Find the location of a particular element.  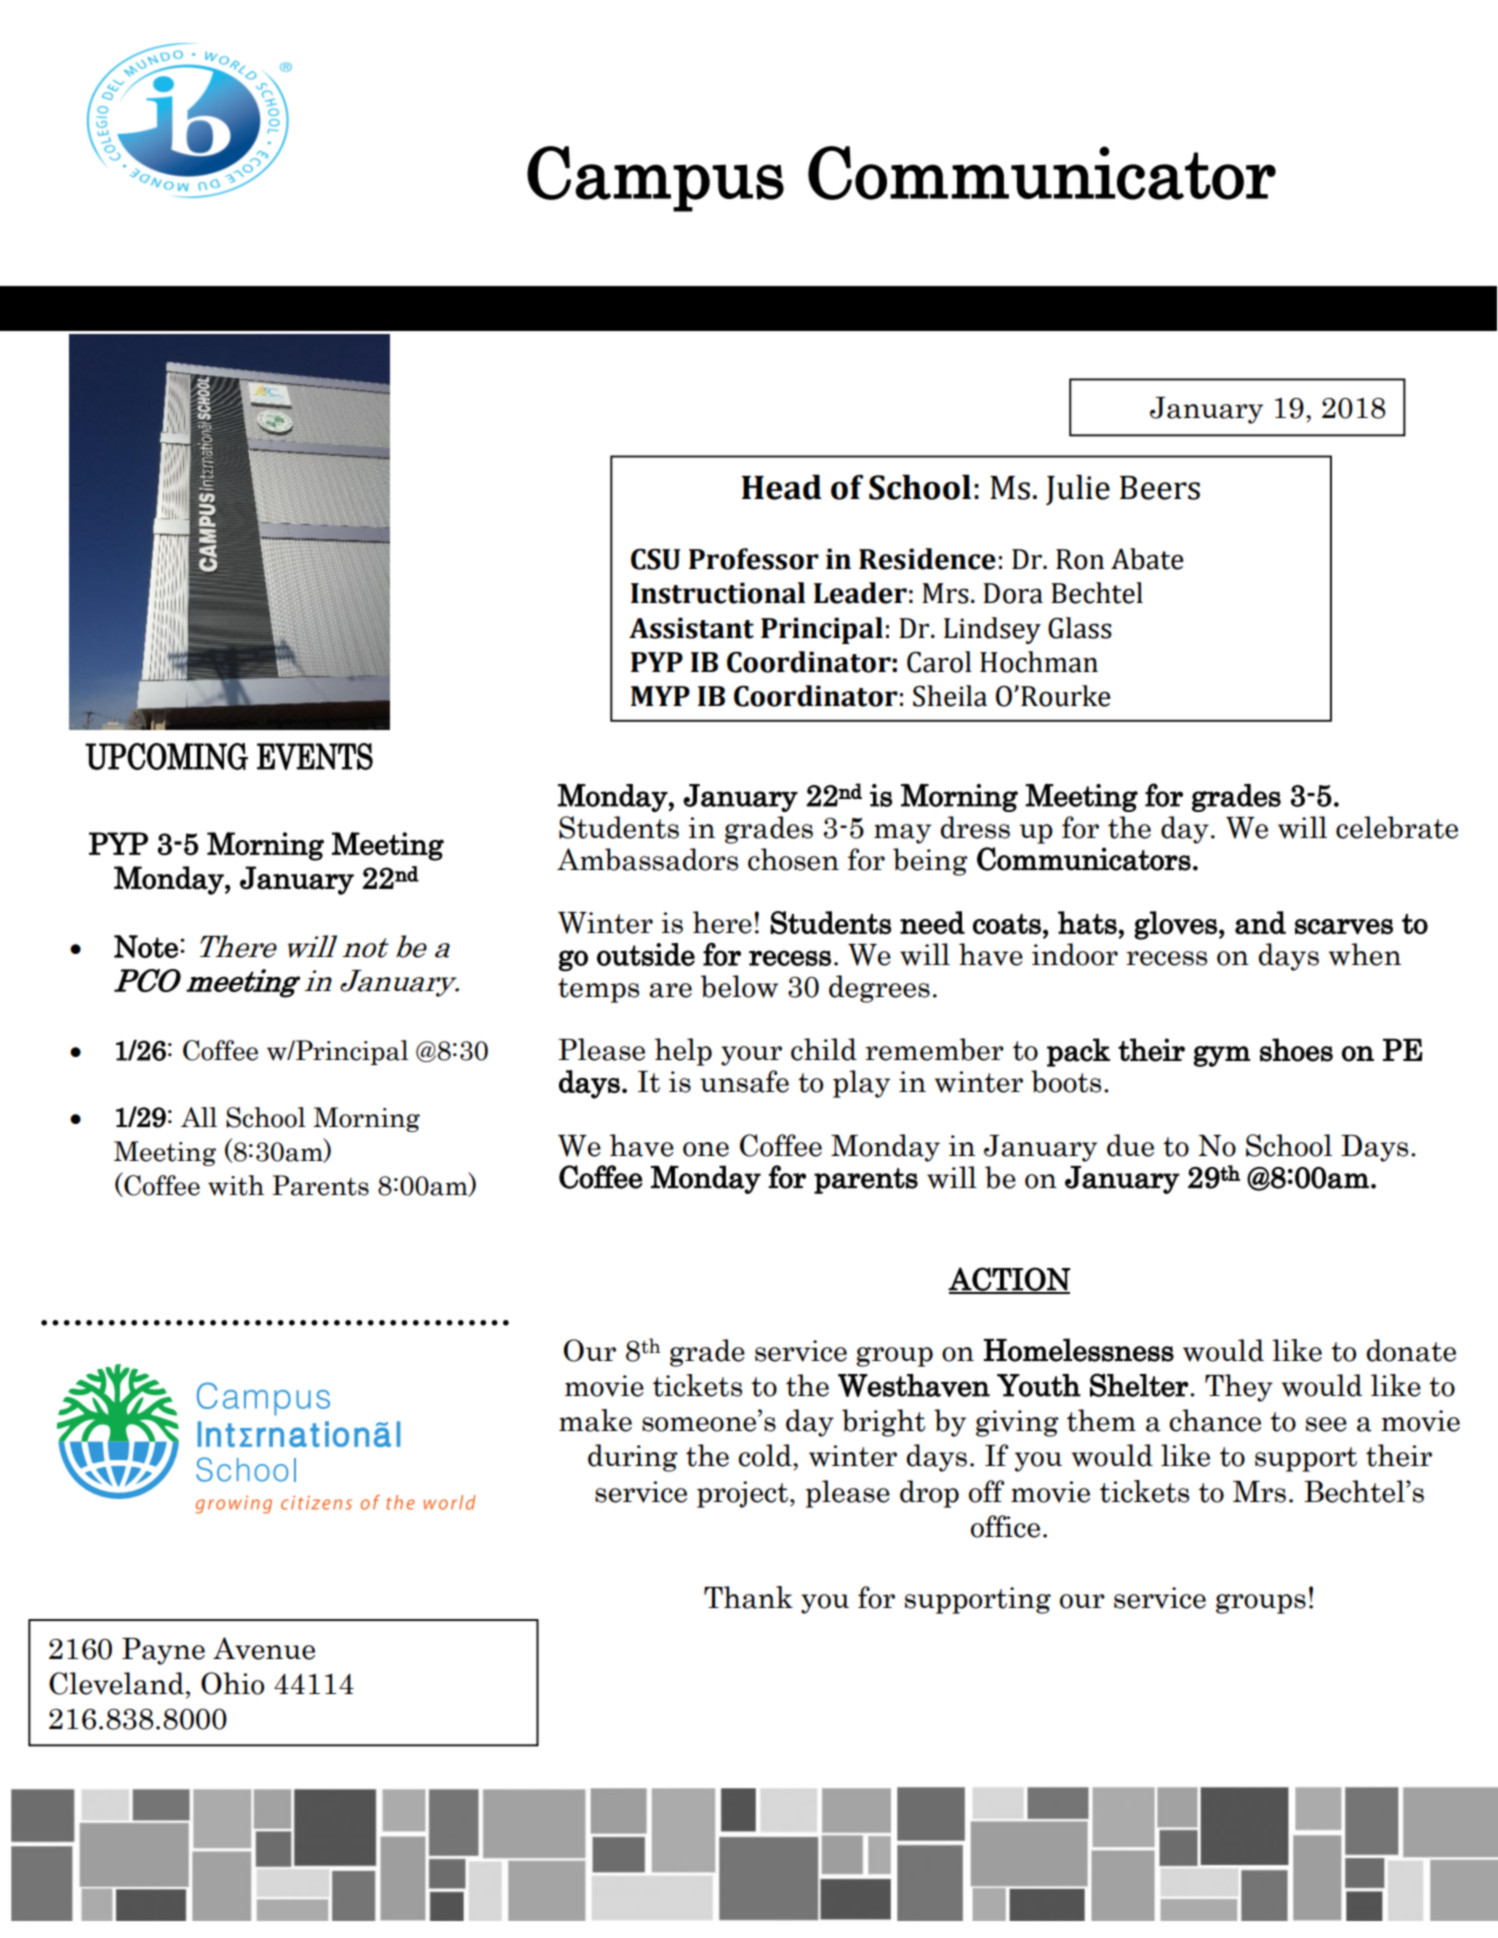

Avenue is located at coordinates (264, 1648).
